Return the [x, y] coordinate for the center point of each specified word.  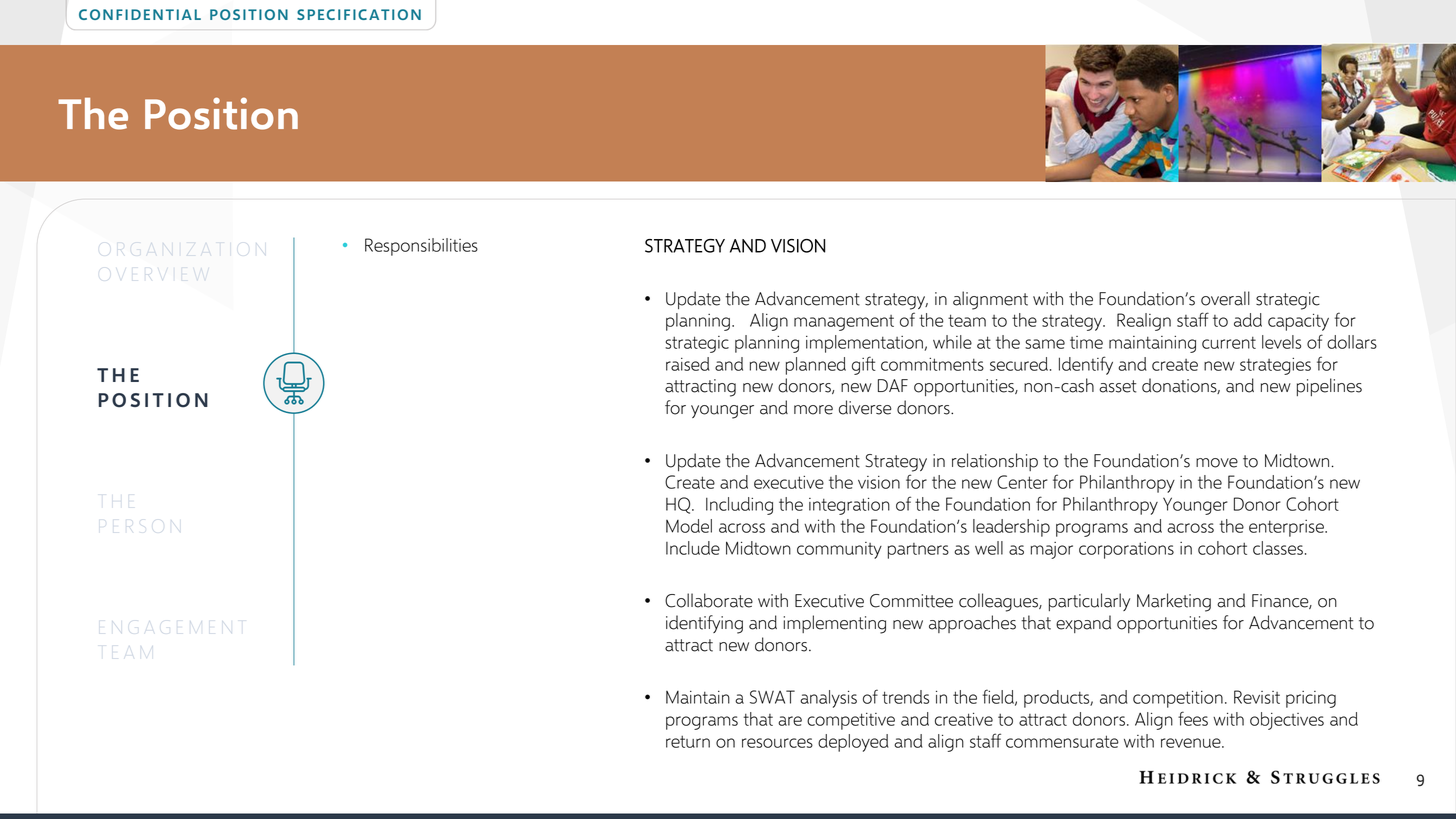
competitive [851, 721]
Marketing [1174, 602]
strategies [1275, 366]
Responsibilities [421, 247]
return [688, 742]
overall [1225, 298]
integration [849, 506]
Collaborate [709, 600]
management [844, 323]
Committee [911, 601]
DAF [893, 385]
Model [689, 526]
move [1217, 463]
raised [688, 364]
